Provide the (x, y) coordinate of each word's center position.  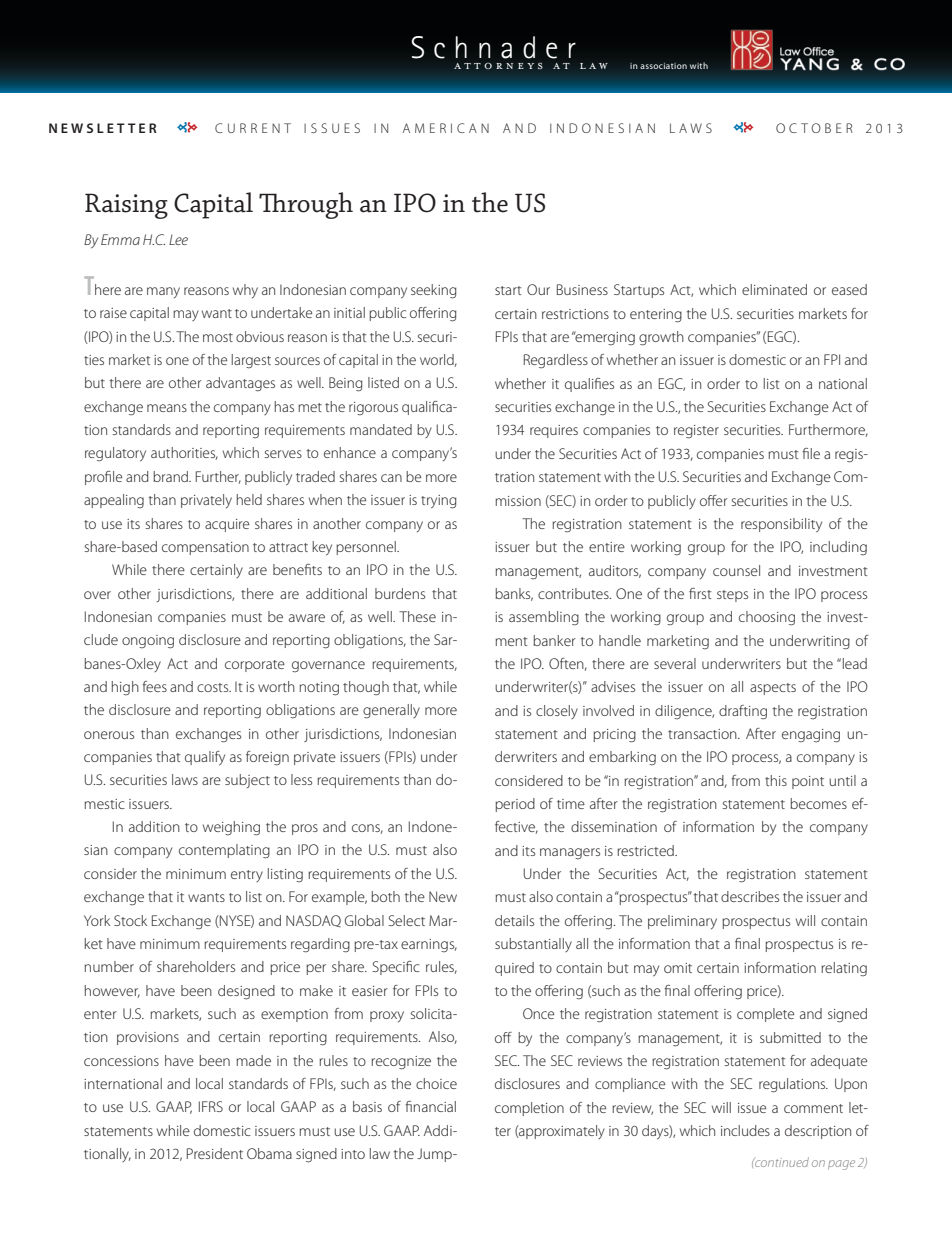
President (215, 1153)
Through (306, 205)
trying (439, 502)
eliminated (774, 289)
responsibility (781, 525)
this (776, 780)
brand (171, 476)
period (515, 805)
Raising (126, 206)
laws (185, 779)
